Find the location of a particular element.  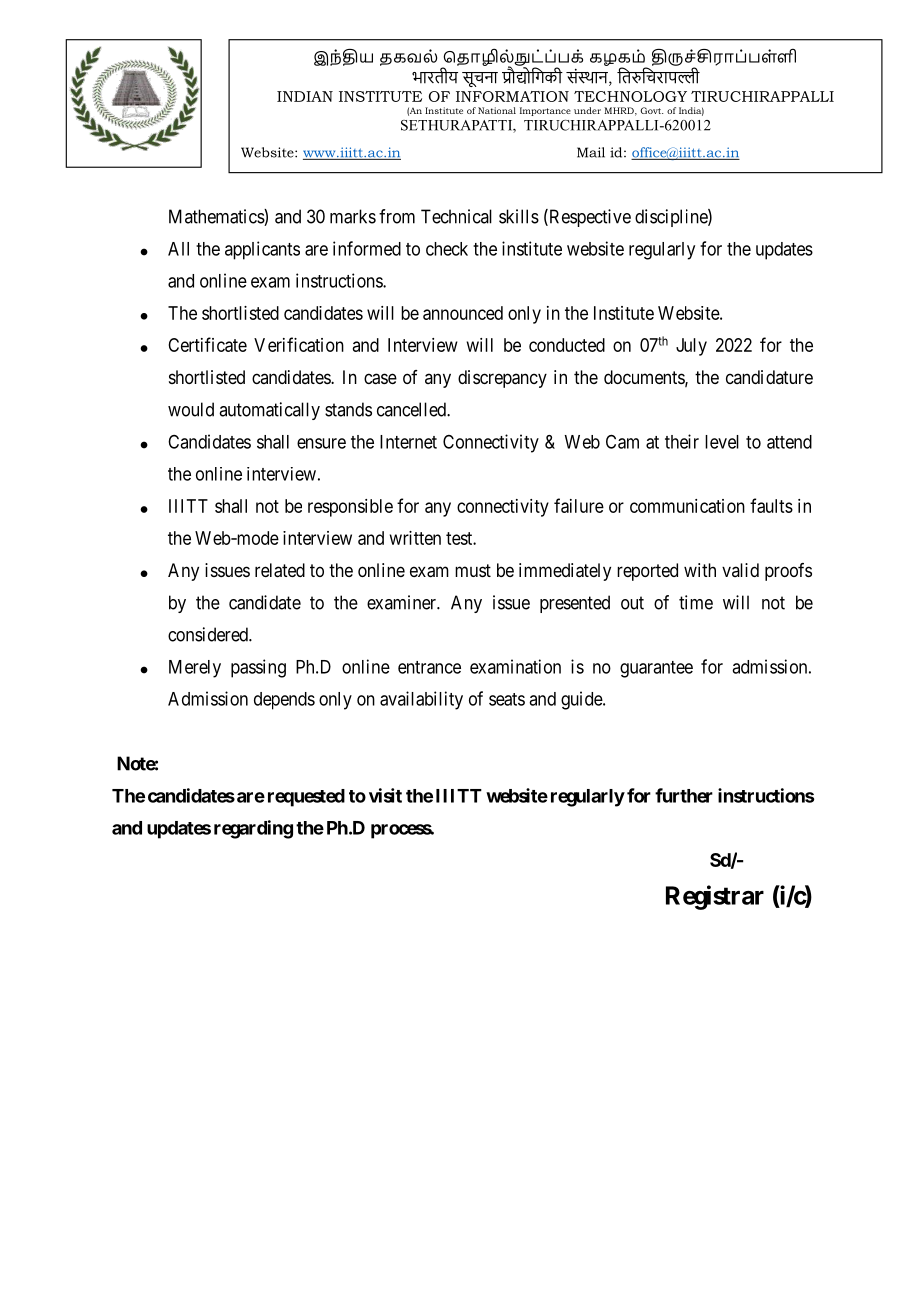

Govt is located at coordinates (652, 110).
